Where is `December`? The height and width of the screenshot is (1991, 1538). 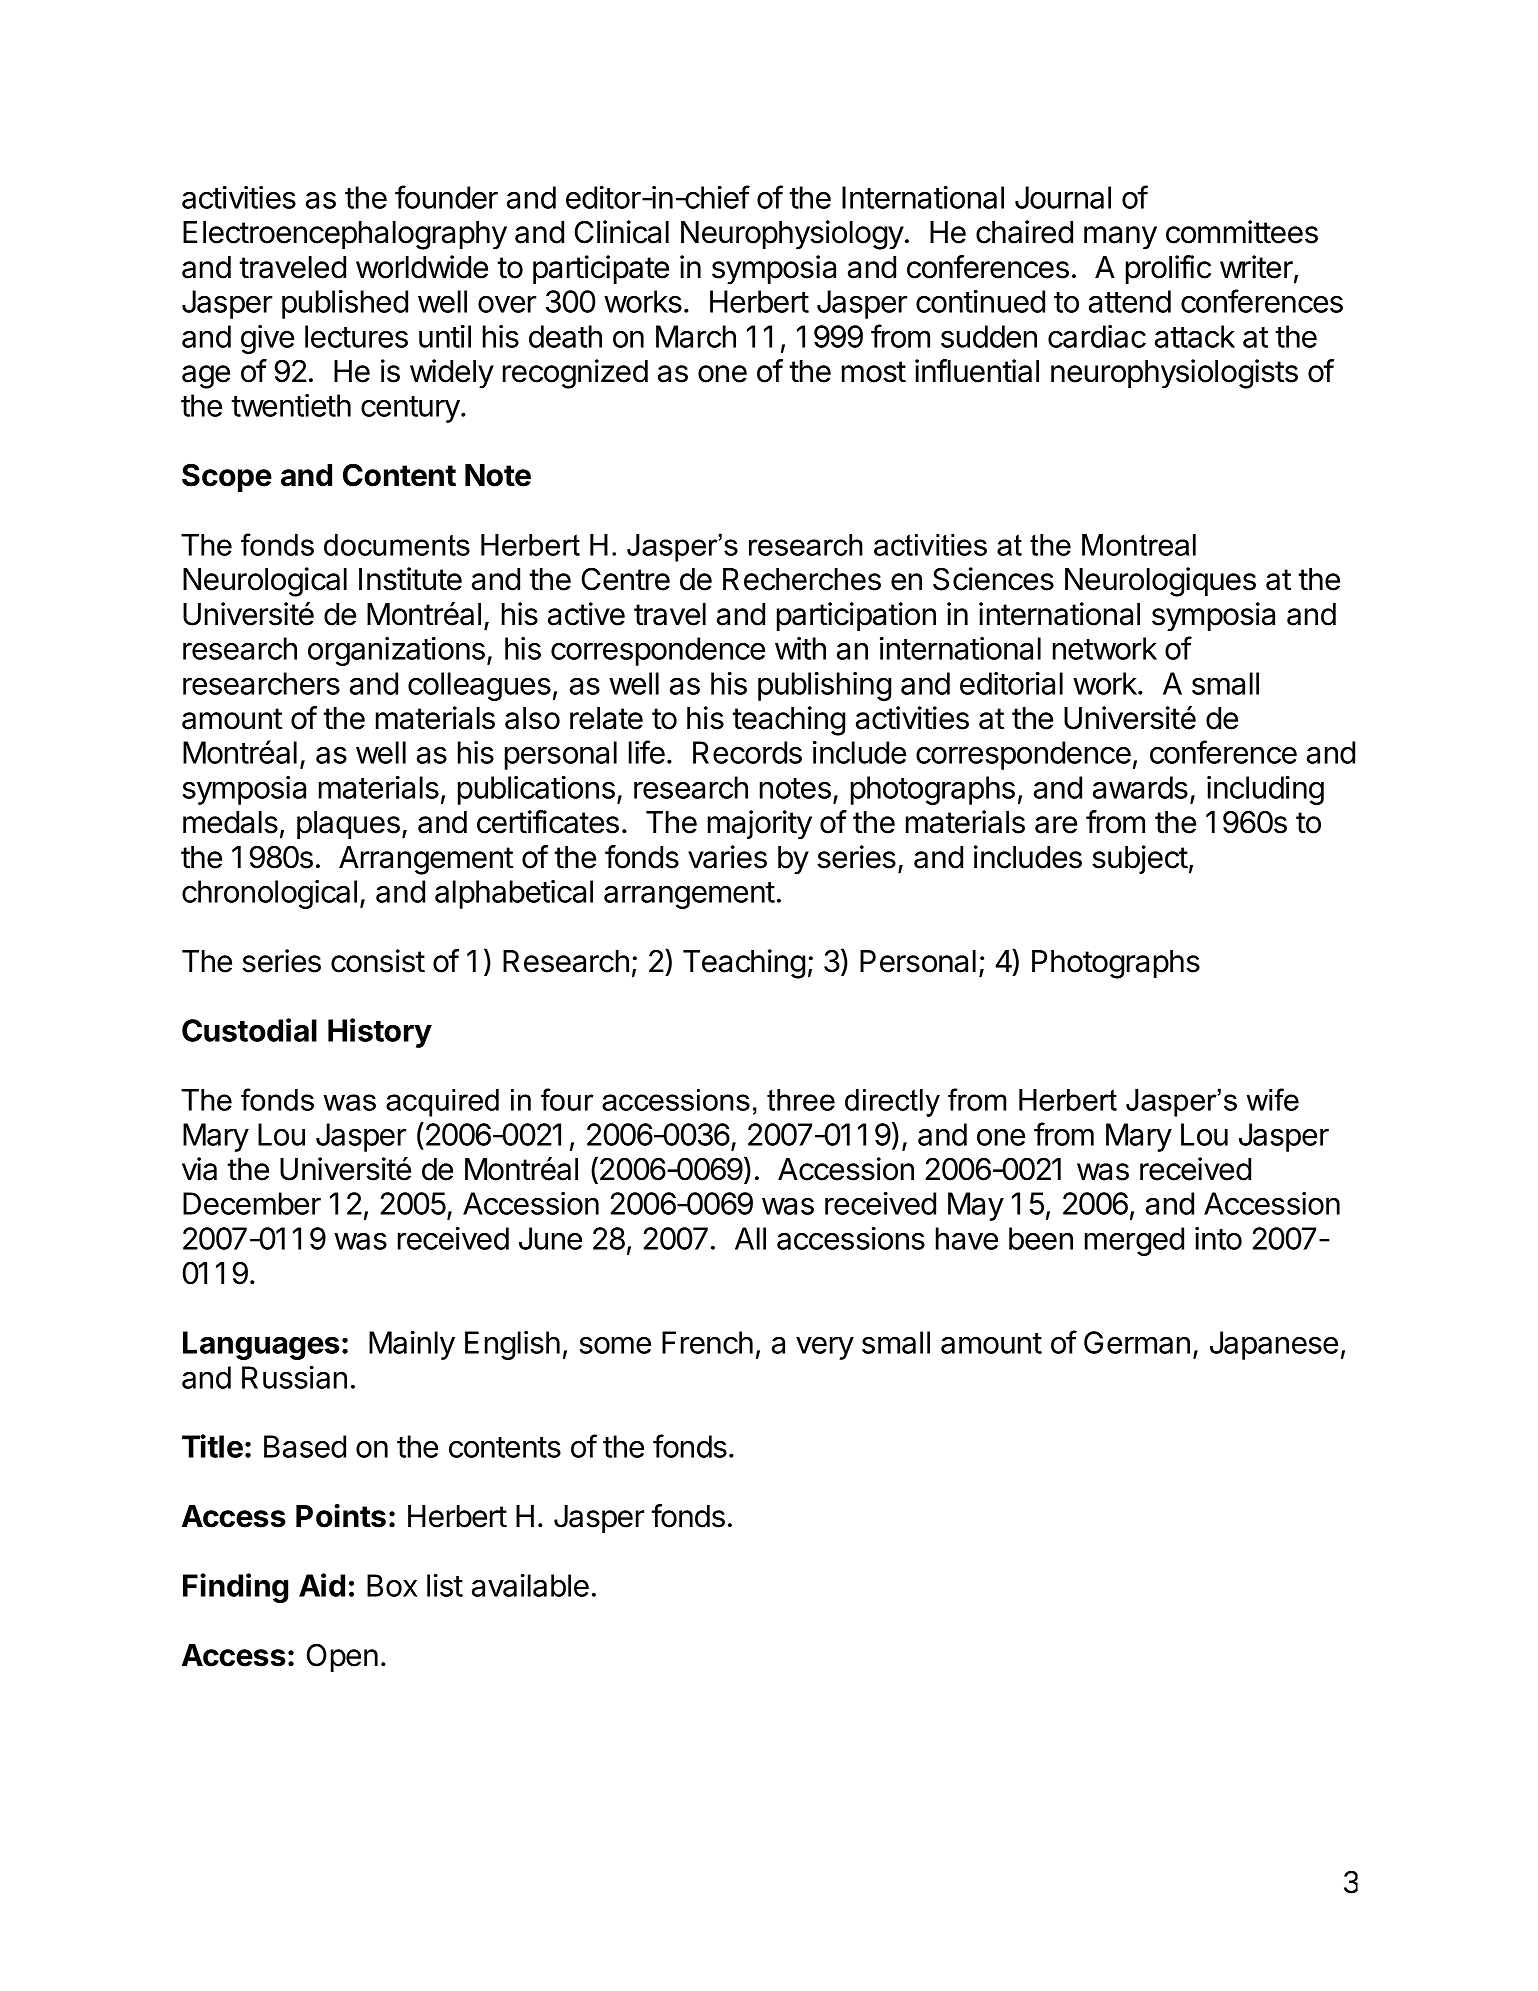 December is located at coordinates (252, 1203).
